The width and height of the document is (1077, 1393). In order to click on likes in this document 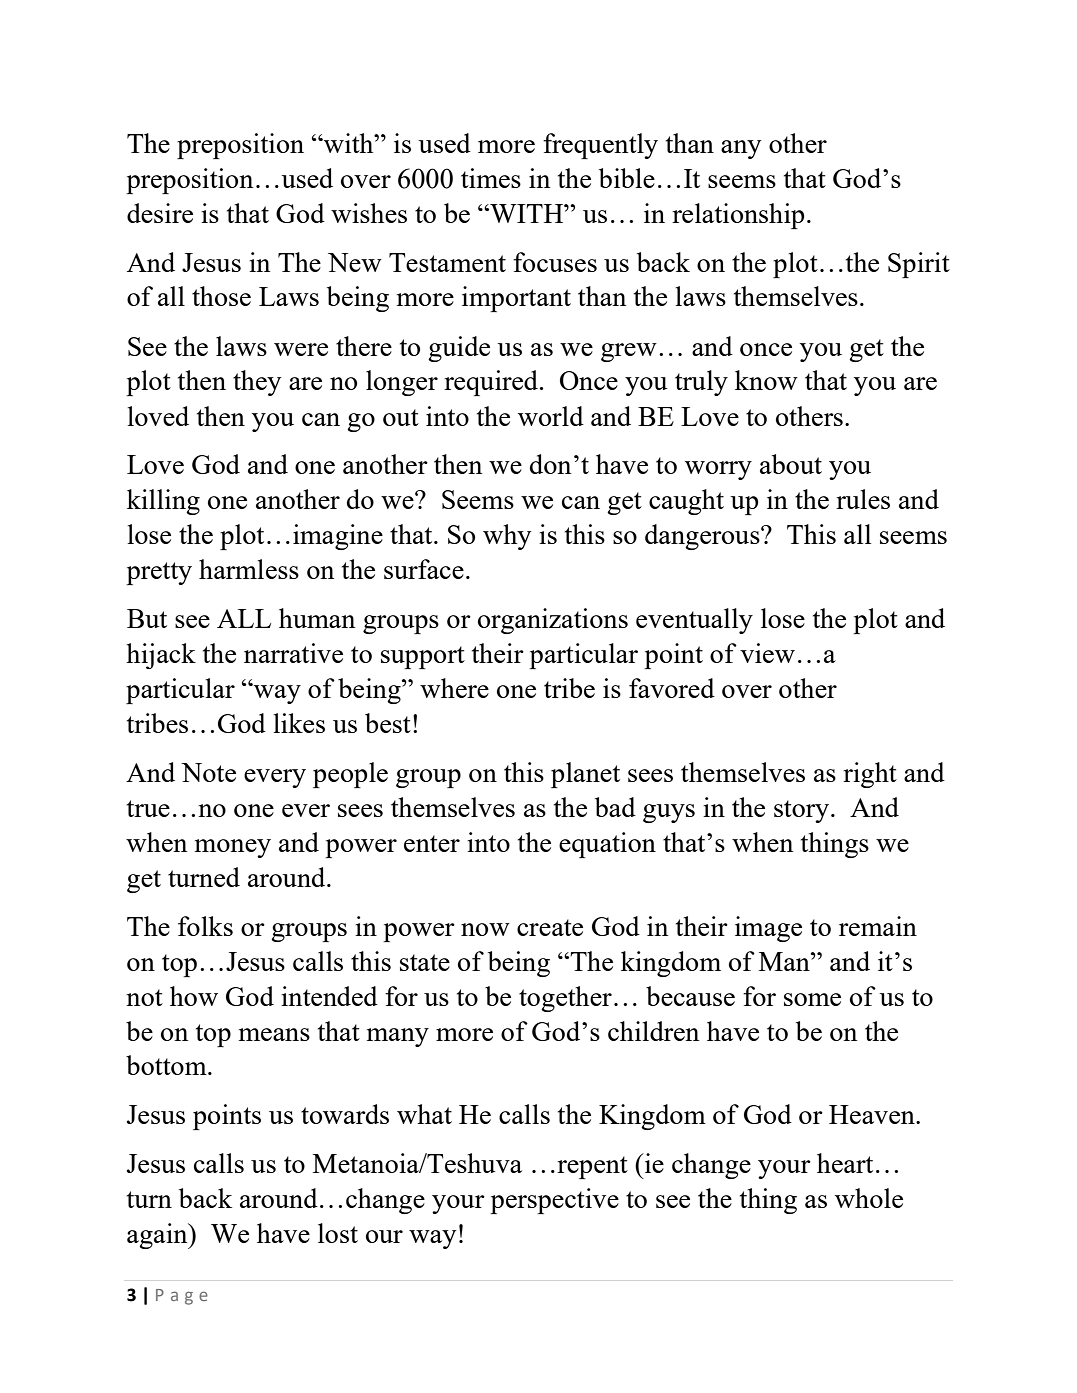, I will do `click(299, 723)`.
